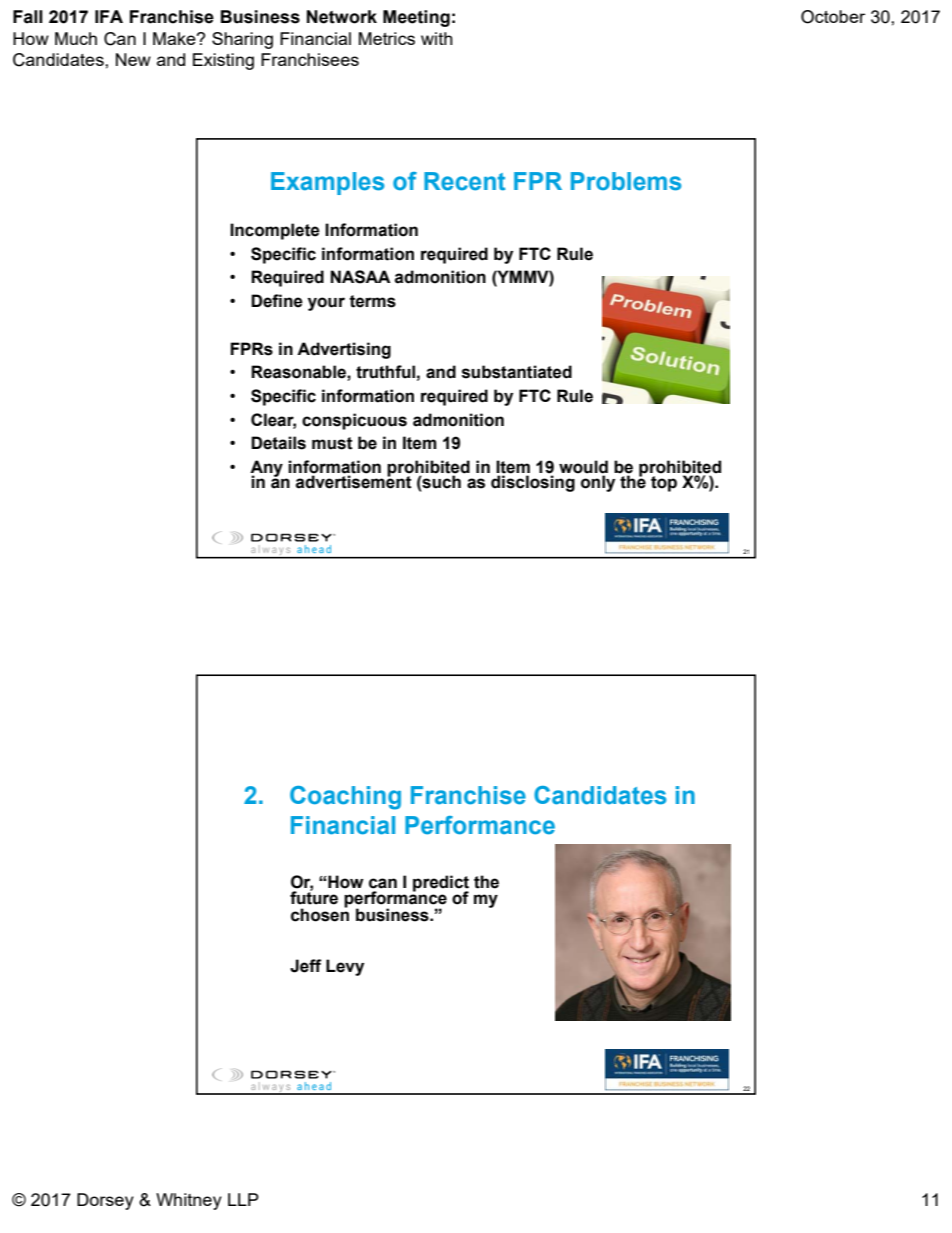 Image resolution: width=952 pixels, height=1233 pixels. What do you see at coordinates (133, 59) in the screenshot?
I see `New` at bounding box center [133, 59].
